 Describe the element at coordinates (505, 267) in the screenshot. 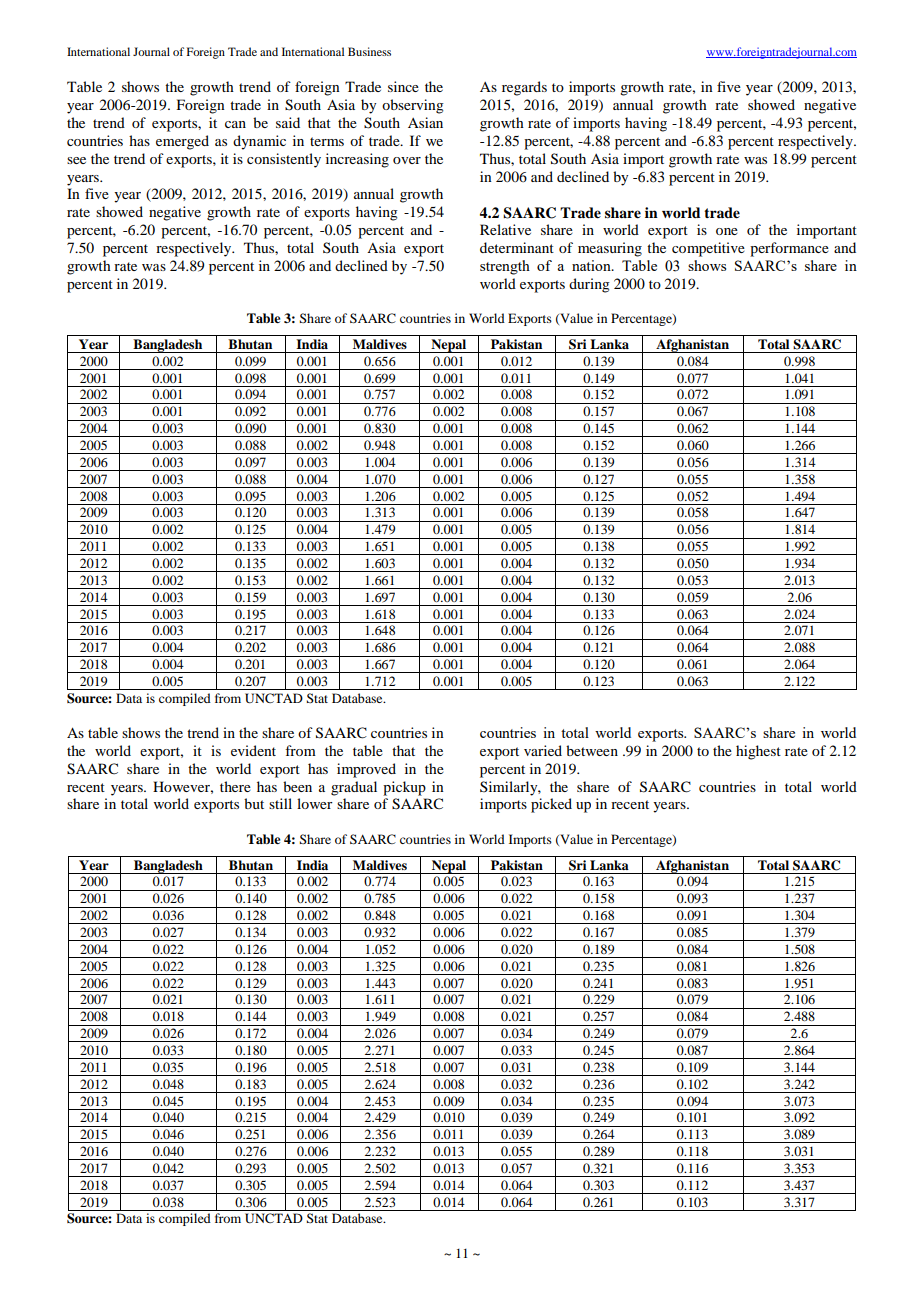

I see `strength` at that location.
